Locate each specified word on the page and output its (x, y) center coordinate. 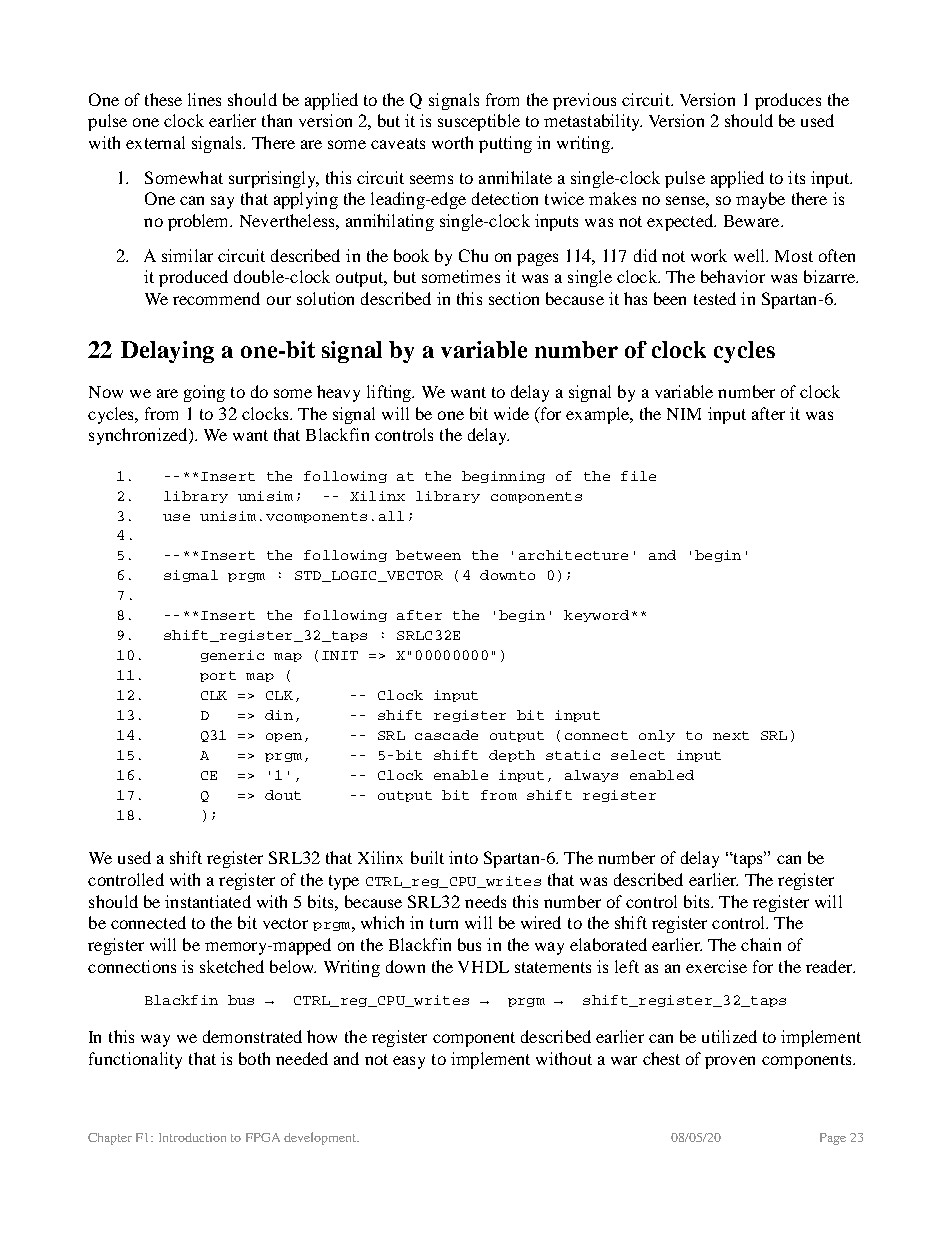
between (428, 555)
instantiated (208, 901)
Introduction (192, 1137)
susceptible (479, 122)
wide (511, 413)
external (155, 142)
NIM (684, 414)
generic (232, 656)
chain (761, 944)
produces (788, 101)
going (204, 393)
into (463, 857)
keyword (596, 616)
